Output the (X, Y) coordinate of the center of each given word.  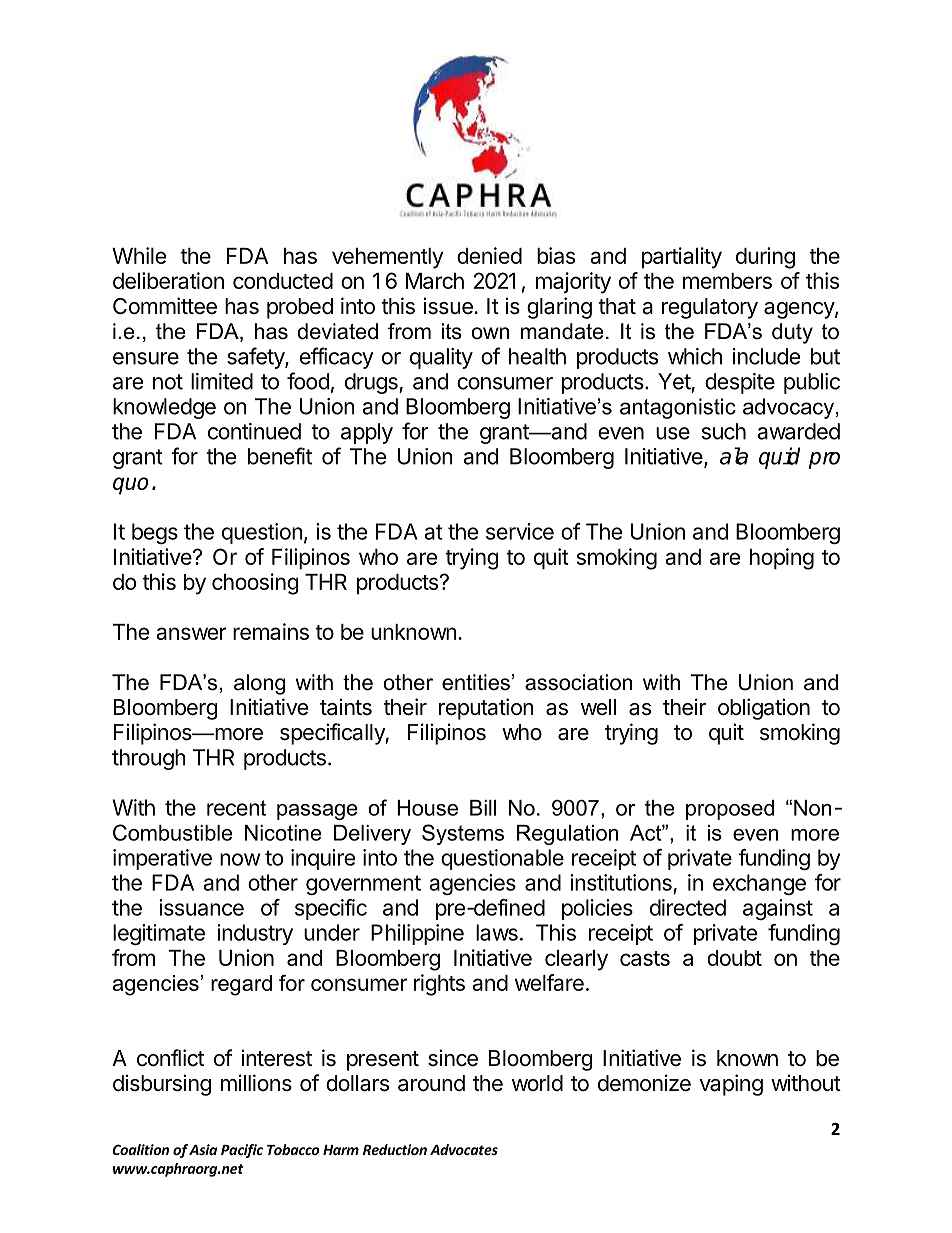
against (778, 909)
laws (497, 932)
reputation (486, 709)
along (259, 684)
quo (130, 486)
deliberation (168, 280)
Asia (203, 1149)
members (727, 281)
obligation (764, 709)
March (435, 281)
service (520, 531)
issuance (201, 907)
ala (734, 456)
